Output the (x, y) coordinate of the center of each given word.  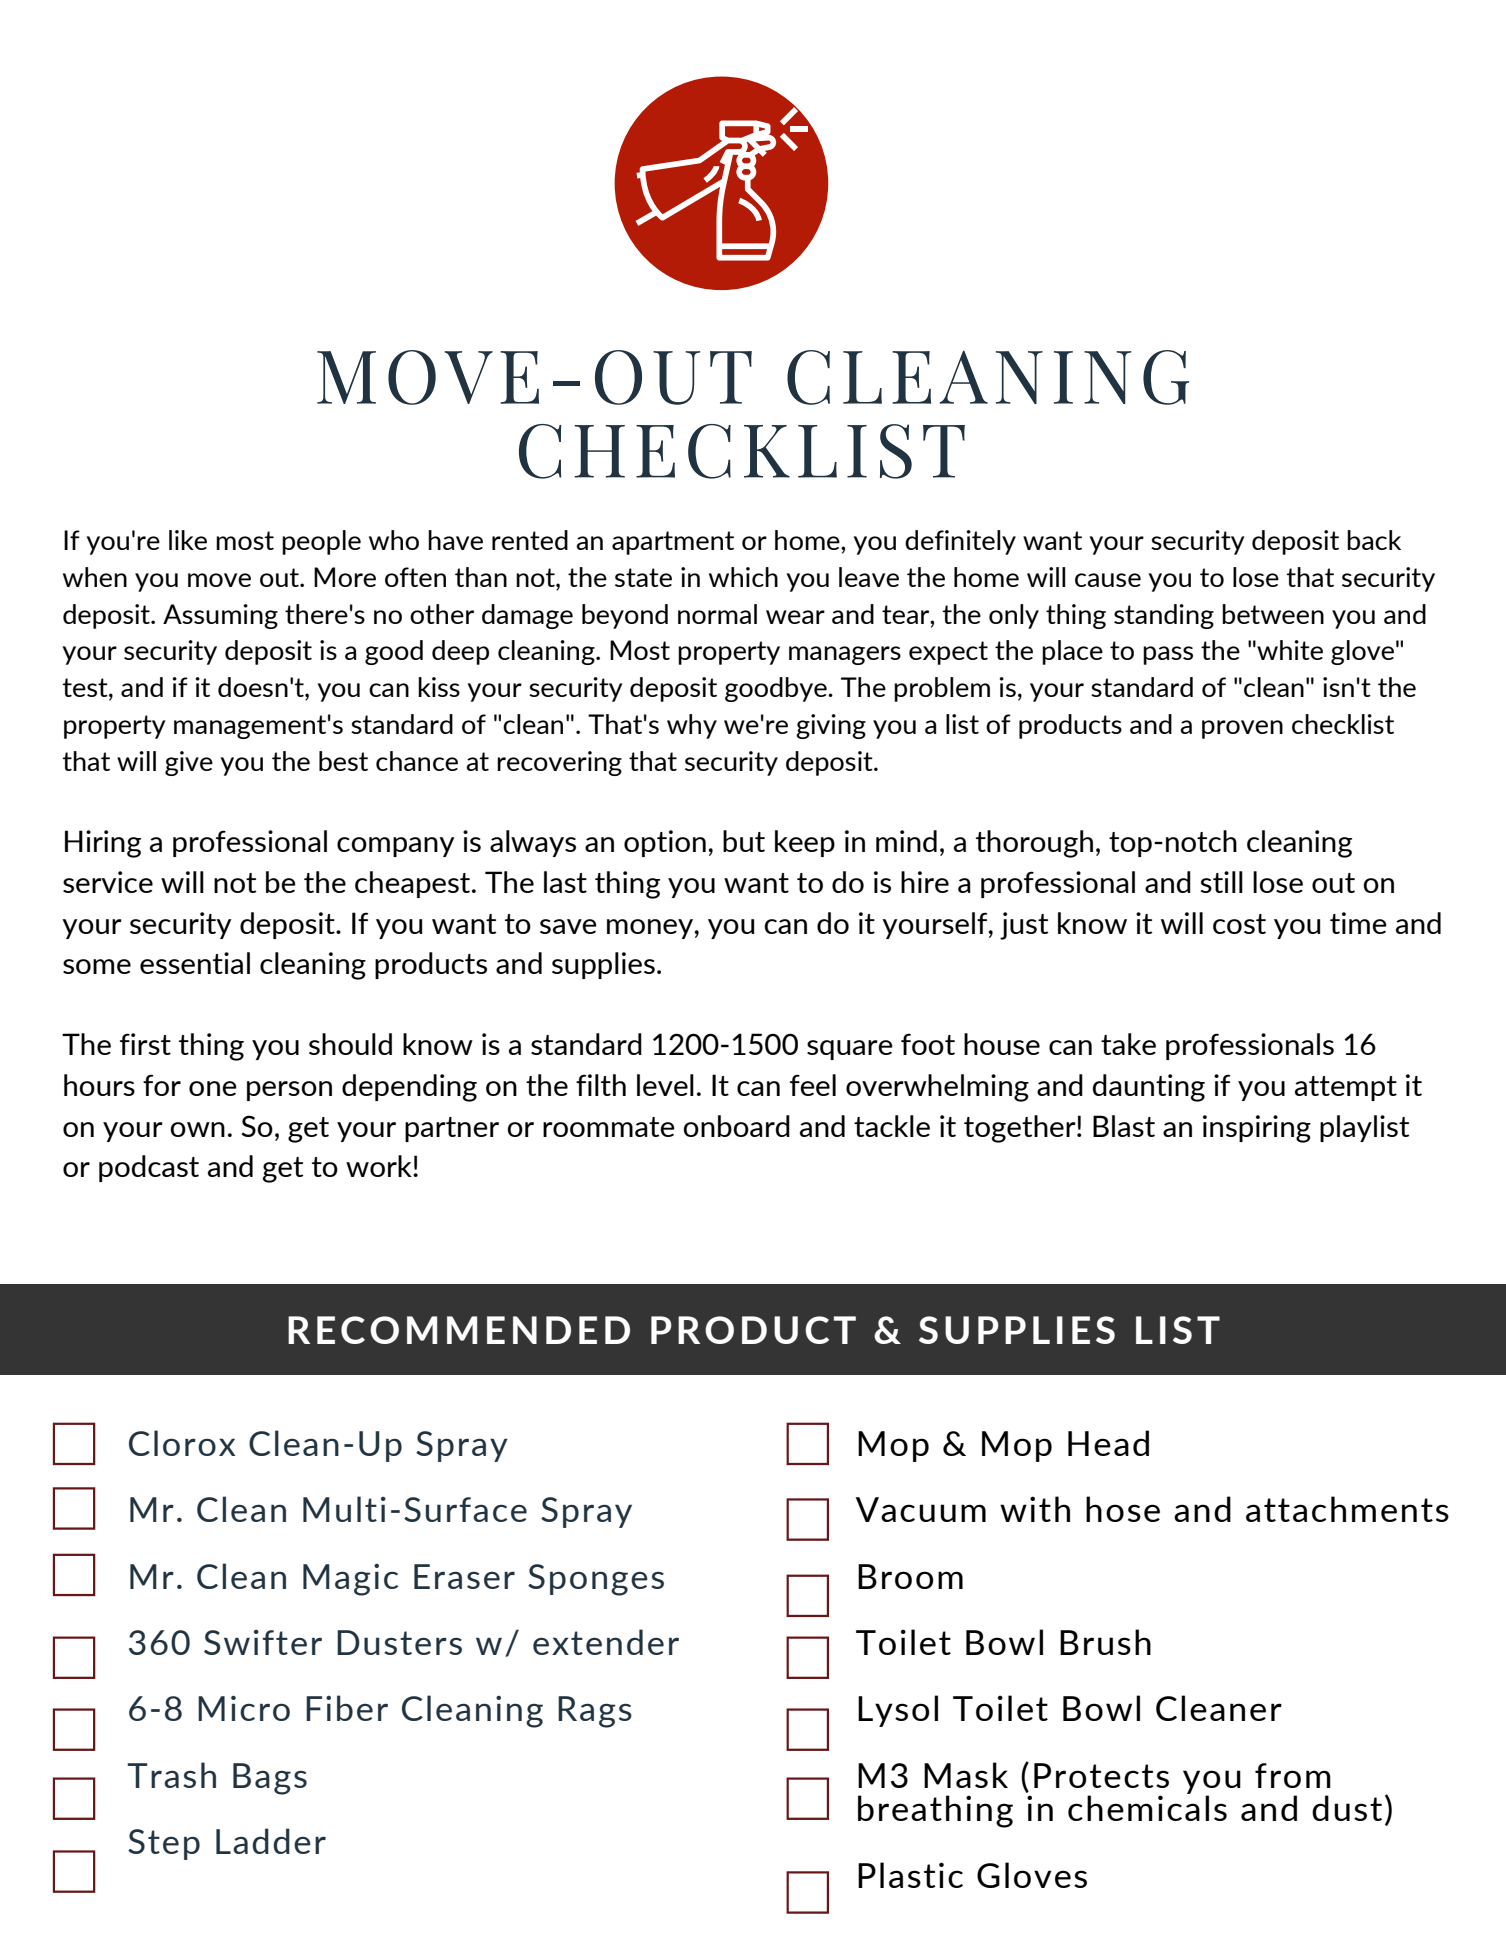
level (665, 1085)
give (189, 763)
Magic (350, 1579)
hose (1123, 1509)
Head (1108, 1443)
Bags (270, 1779)
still (1222, 882)
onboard (736, 1126)
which (743, 577)
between (1273, 614)
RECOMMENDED (459, 1330)
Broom (910, 1576)
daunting (1149, 1088)
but (744, 841)
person (289, 1091)
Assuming (220, 616)
